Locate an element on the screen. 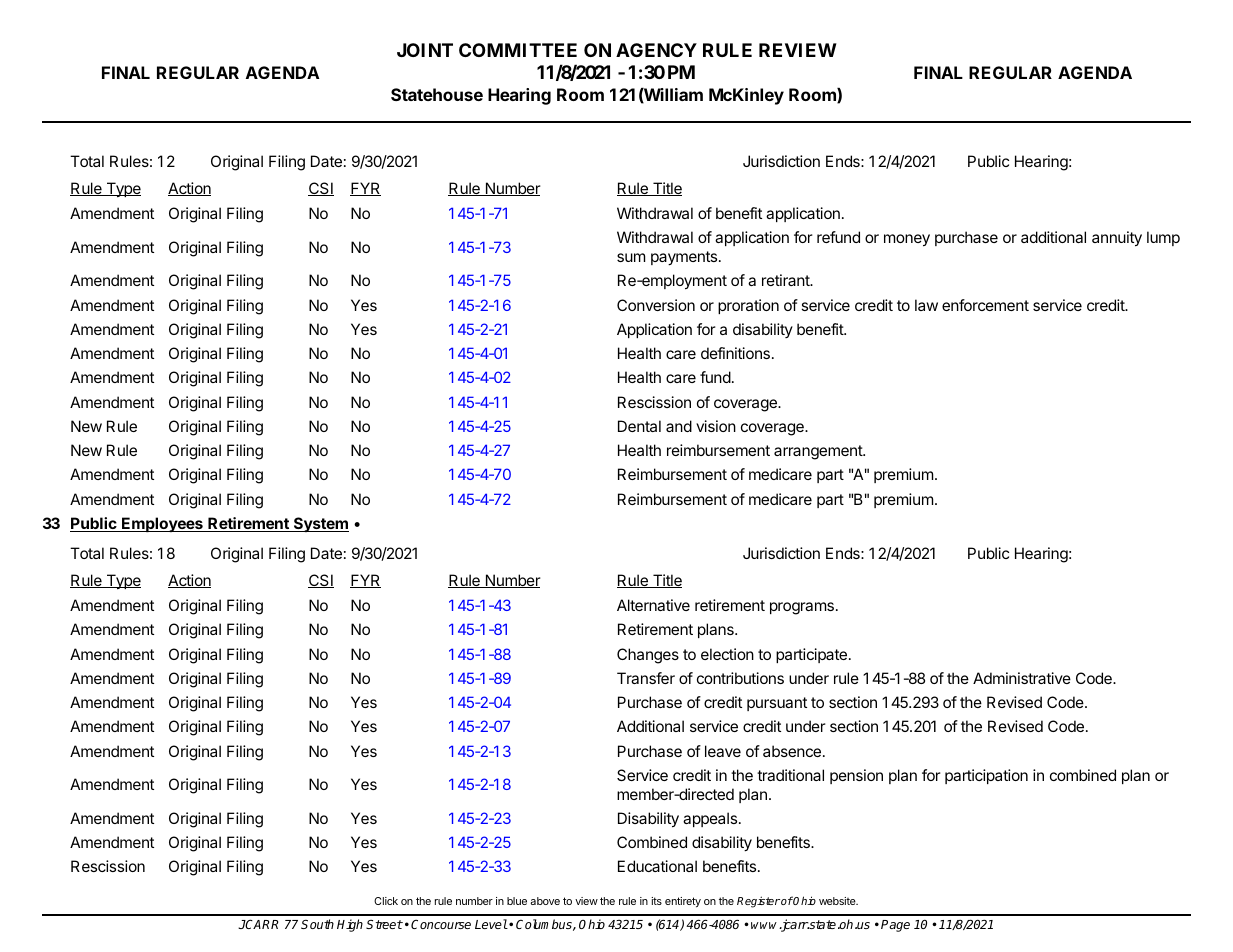  enforcement is located at coordinates (985, 305).
